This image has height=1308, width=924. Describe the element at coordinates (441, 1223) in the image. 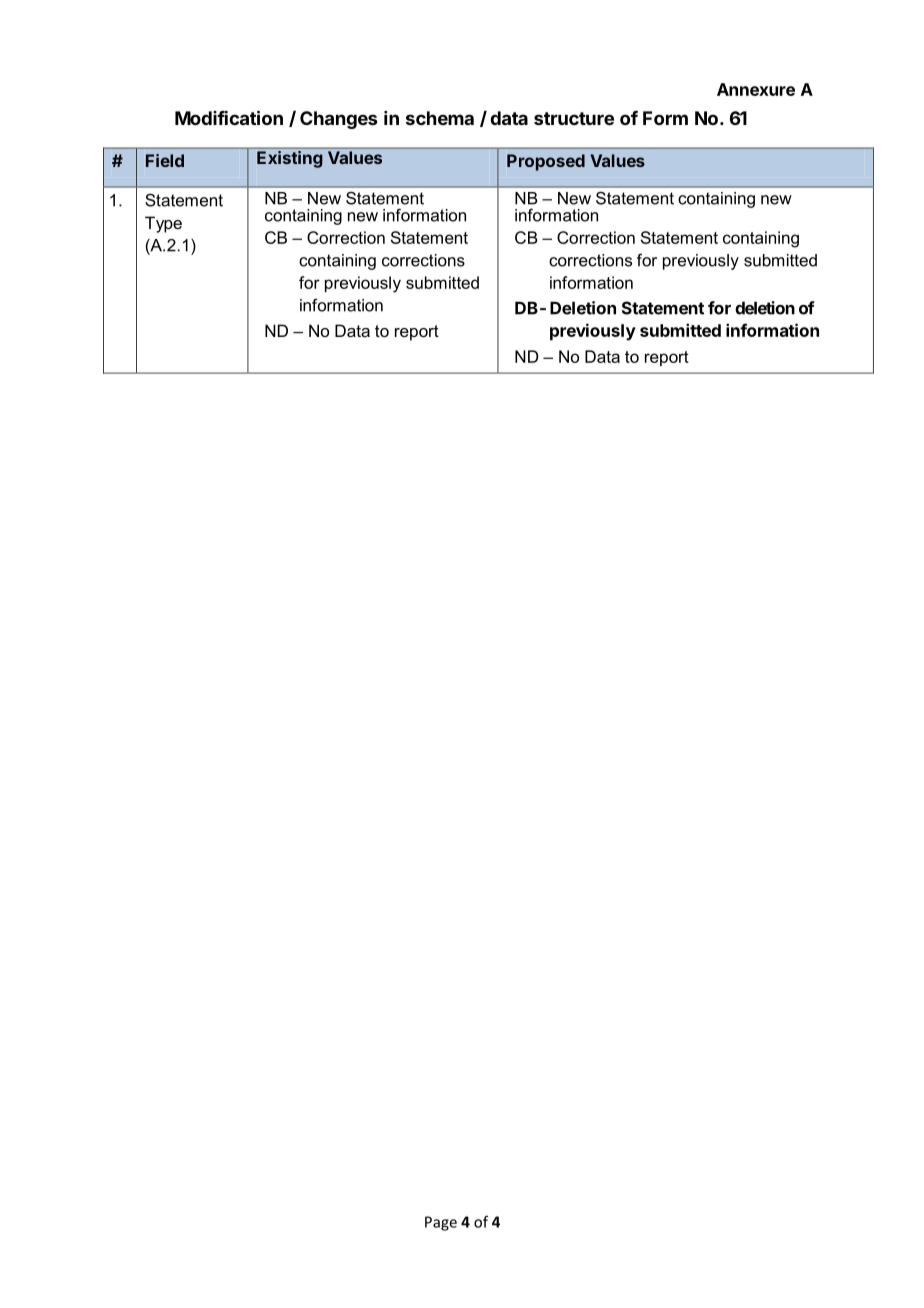

I see `Page` at that location.
